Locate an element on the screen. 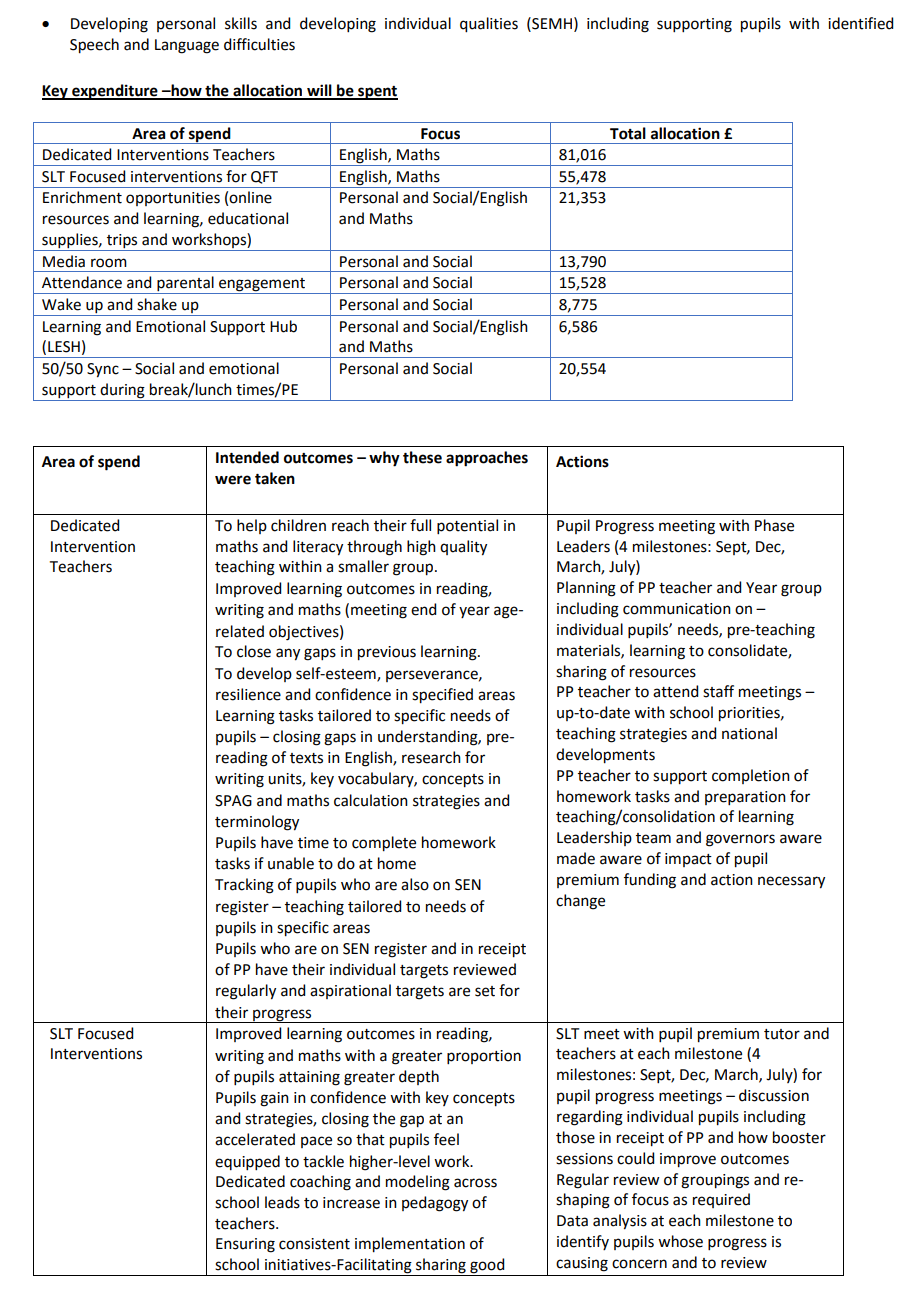 The height and width of the screenshot is (1307, 924). Ensuring is located at coordinates (245, 1245).
